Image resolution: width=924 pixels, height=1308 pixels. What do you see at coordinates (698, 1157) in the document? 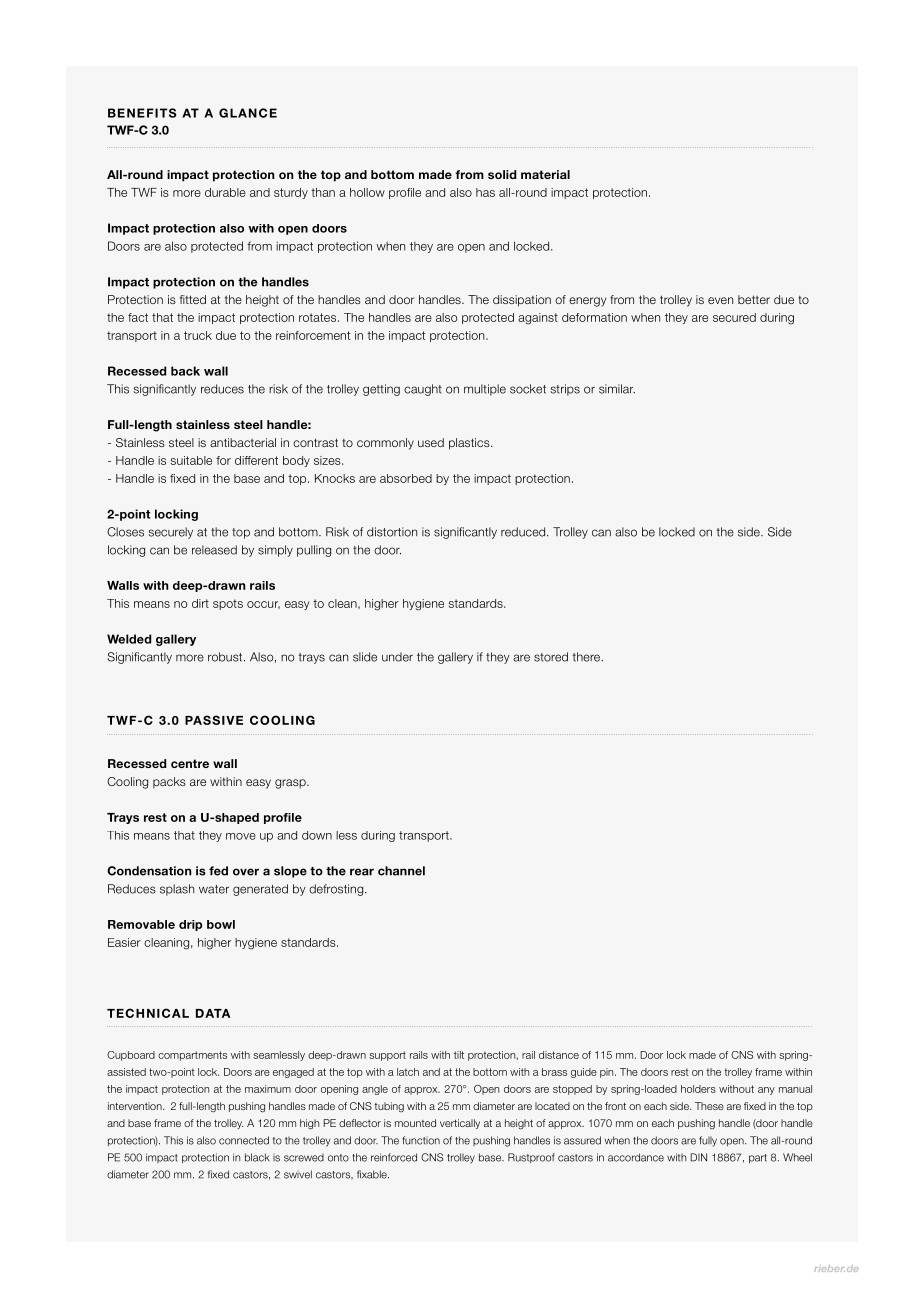
I see `DIN` at bounding box center [698, 1157].
